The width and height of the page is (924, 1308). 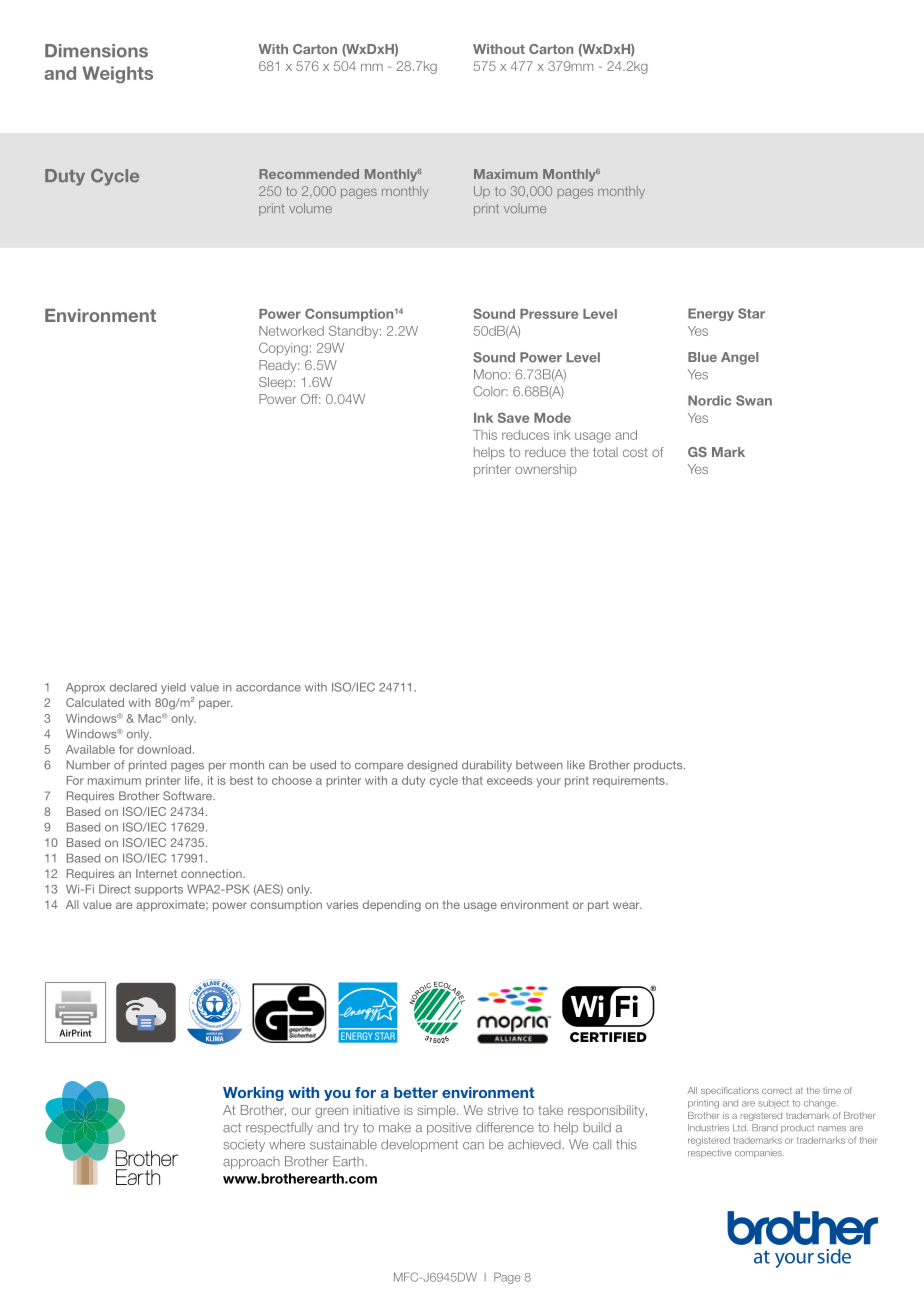 What do you see at coordinates (505, 1127) in the page?
I see `difference` at bounding box center [505, 1127].
